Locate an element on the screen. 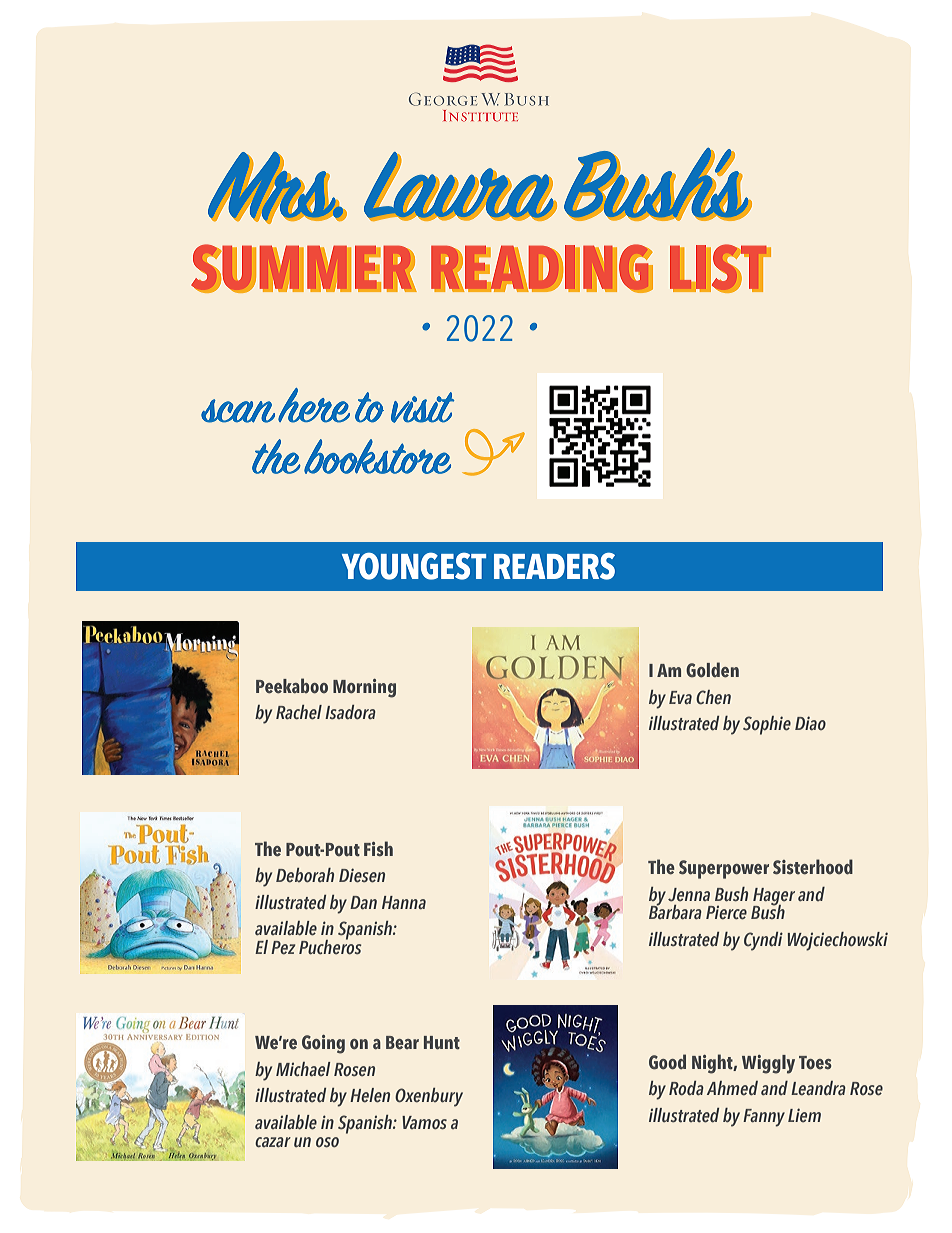 The width and height of the screenshot is (952, 1233). Morning is located at coordinates (364, 688).
